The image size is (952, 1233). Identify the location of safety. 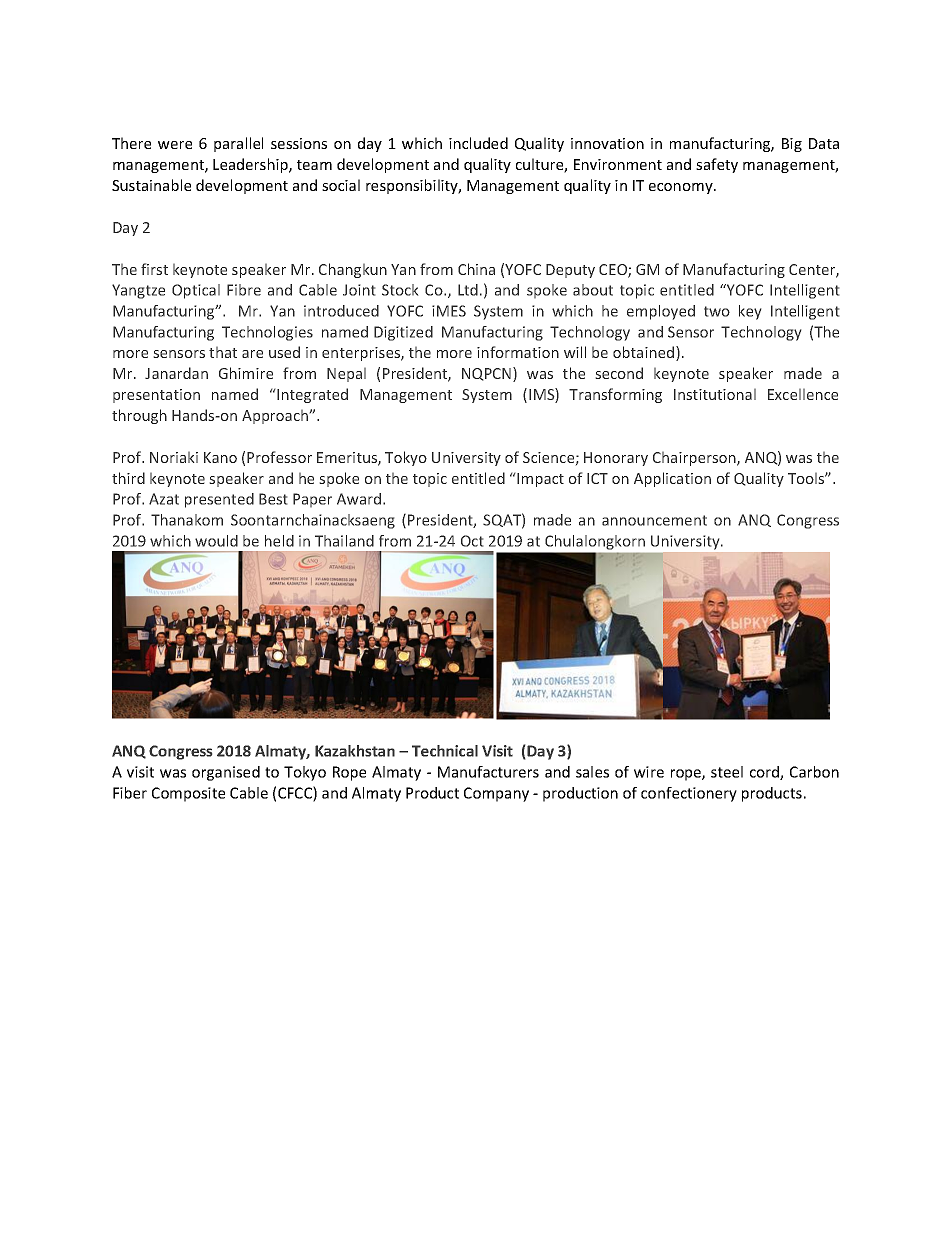
(717, 165).
